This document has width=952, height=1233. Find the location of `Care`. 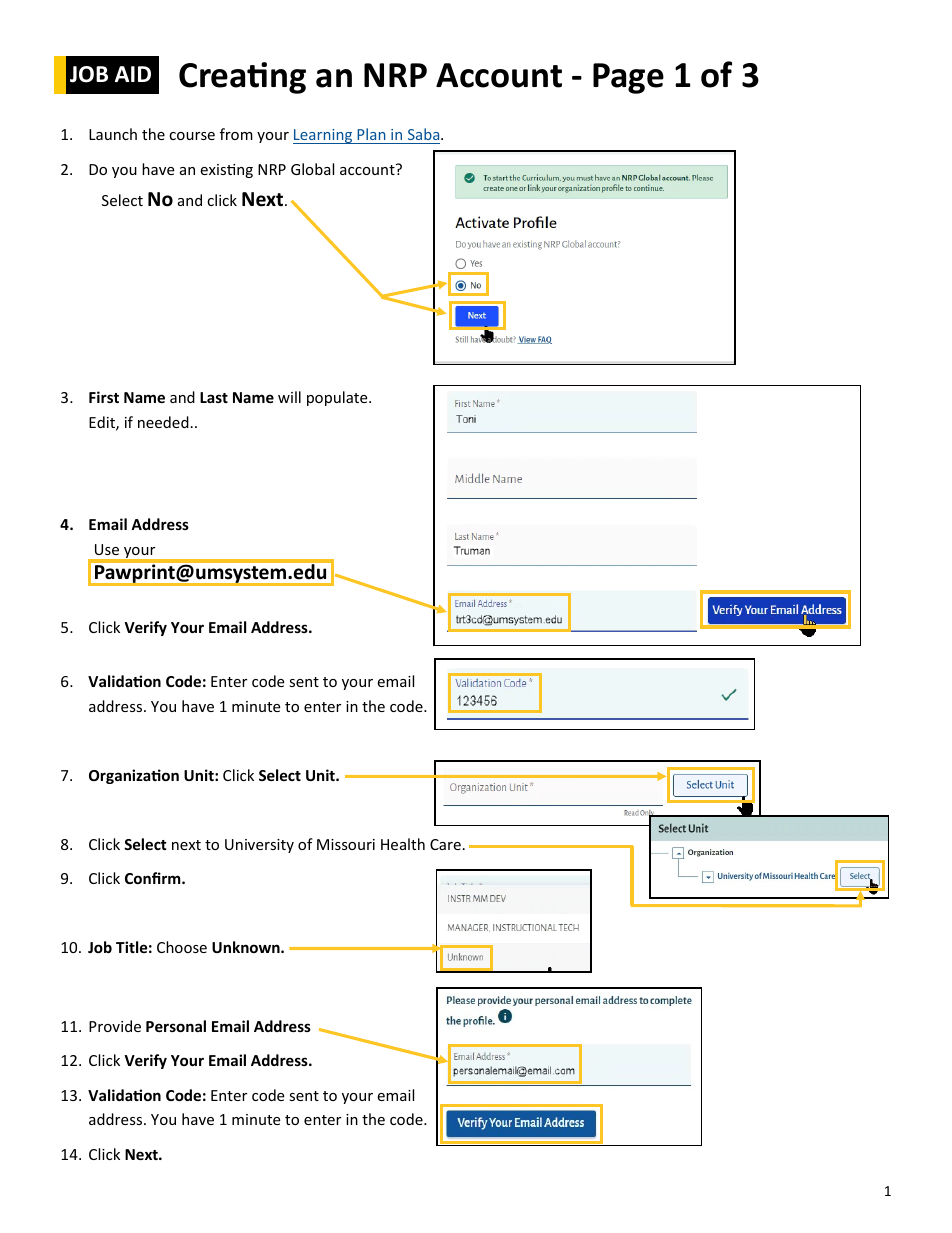

Care is located at coordinates (445, 844).
